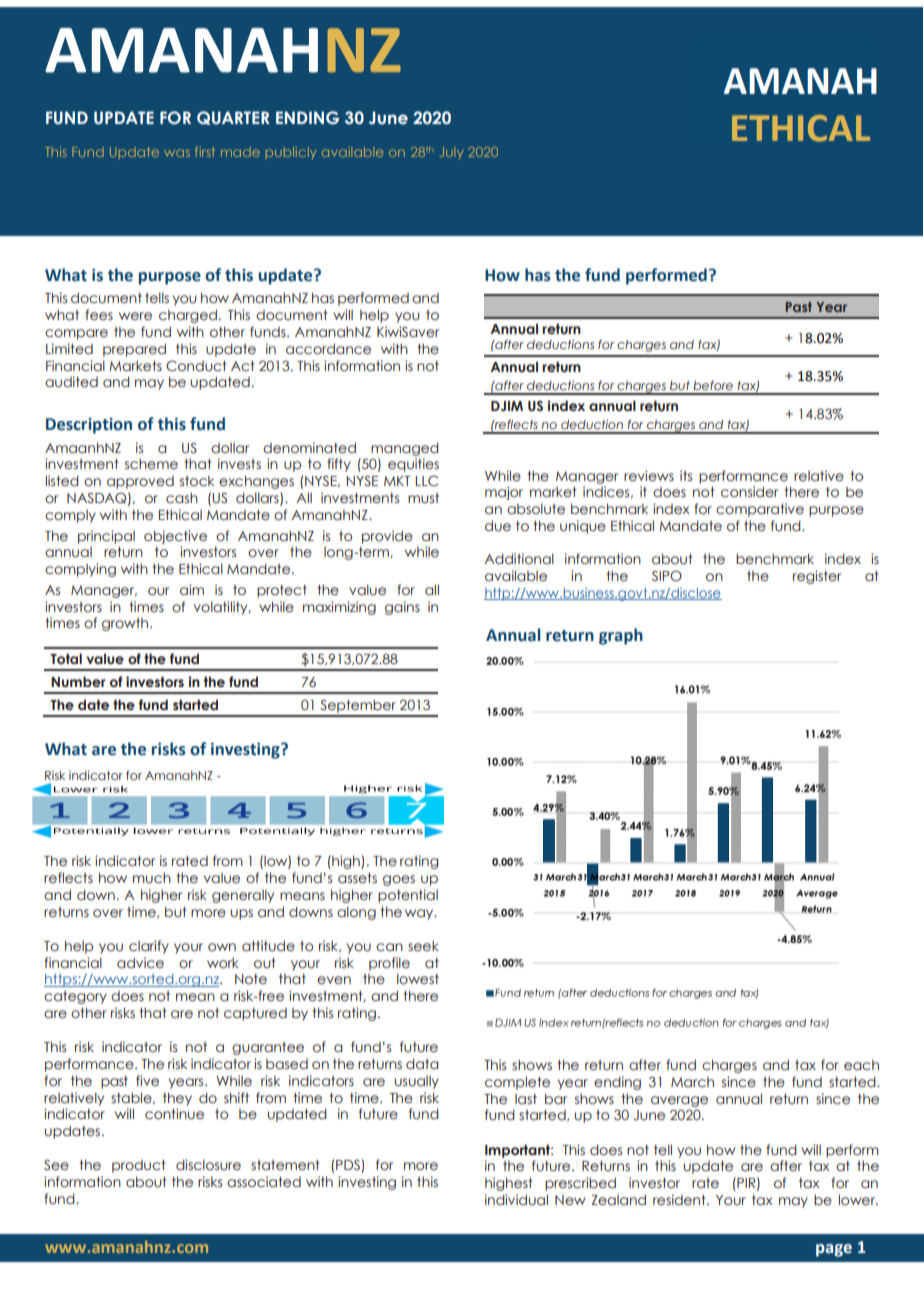 This screenshot has width=924, height=1307. What do you see at coordinates (686, 475) in the screenshot?
I see `its` at bounding box center [686, 475].
